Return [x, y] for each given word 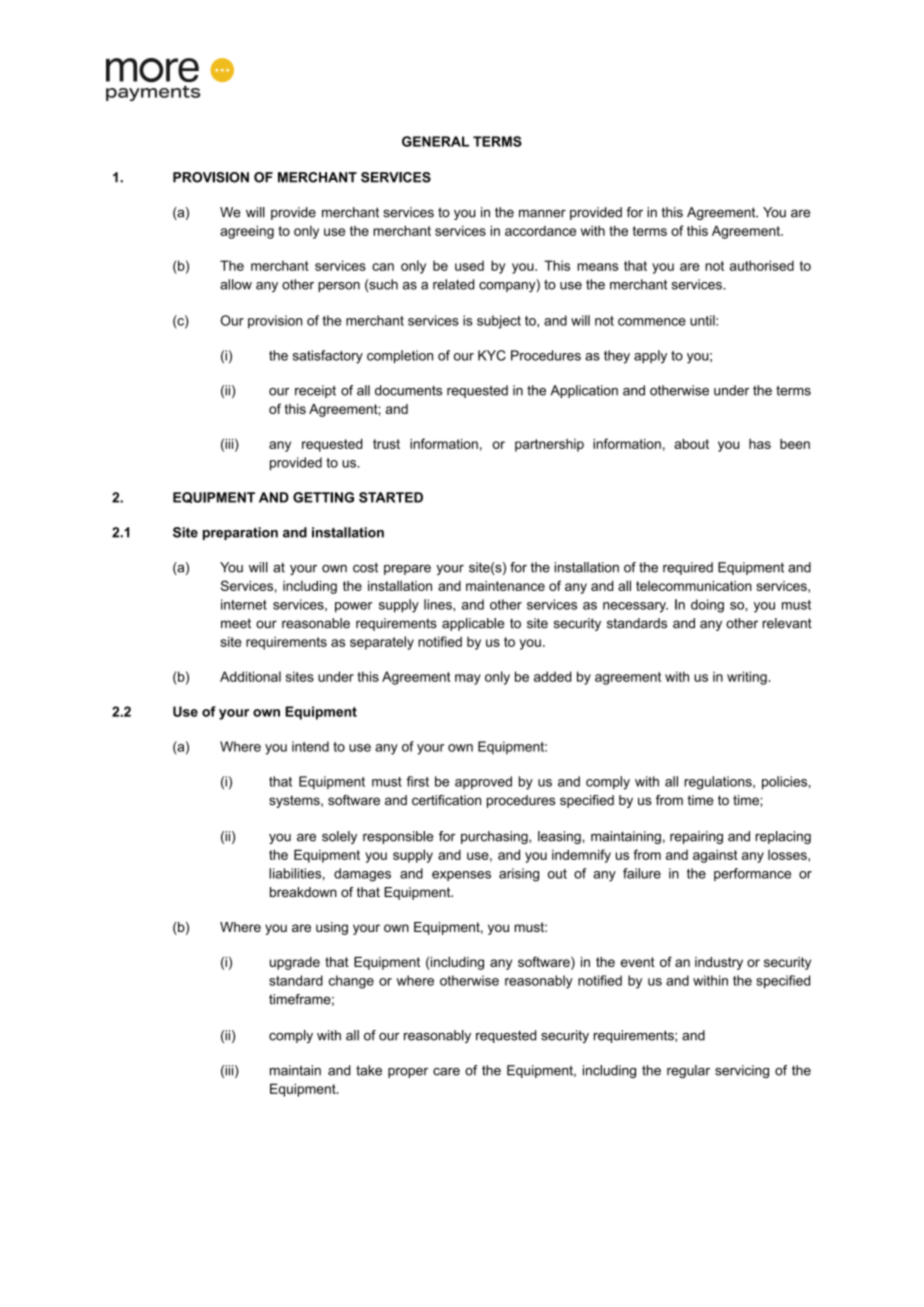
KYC [492, 355]
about [691, 444]
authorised [762, 265]
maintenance [505, 586]
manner [542, 213]
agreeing [247, 232]
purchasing [495, 837]
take [369, 1070]
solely [339, 837]
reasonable [316, 623]
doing [707, 606]
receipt [315, 391]
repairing [696, 837]
